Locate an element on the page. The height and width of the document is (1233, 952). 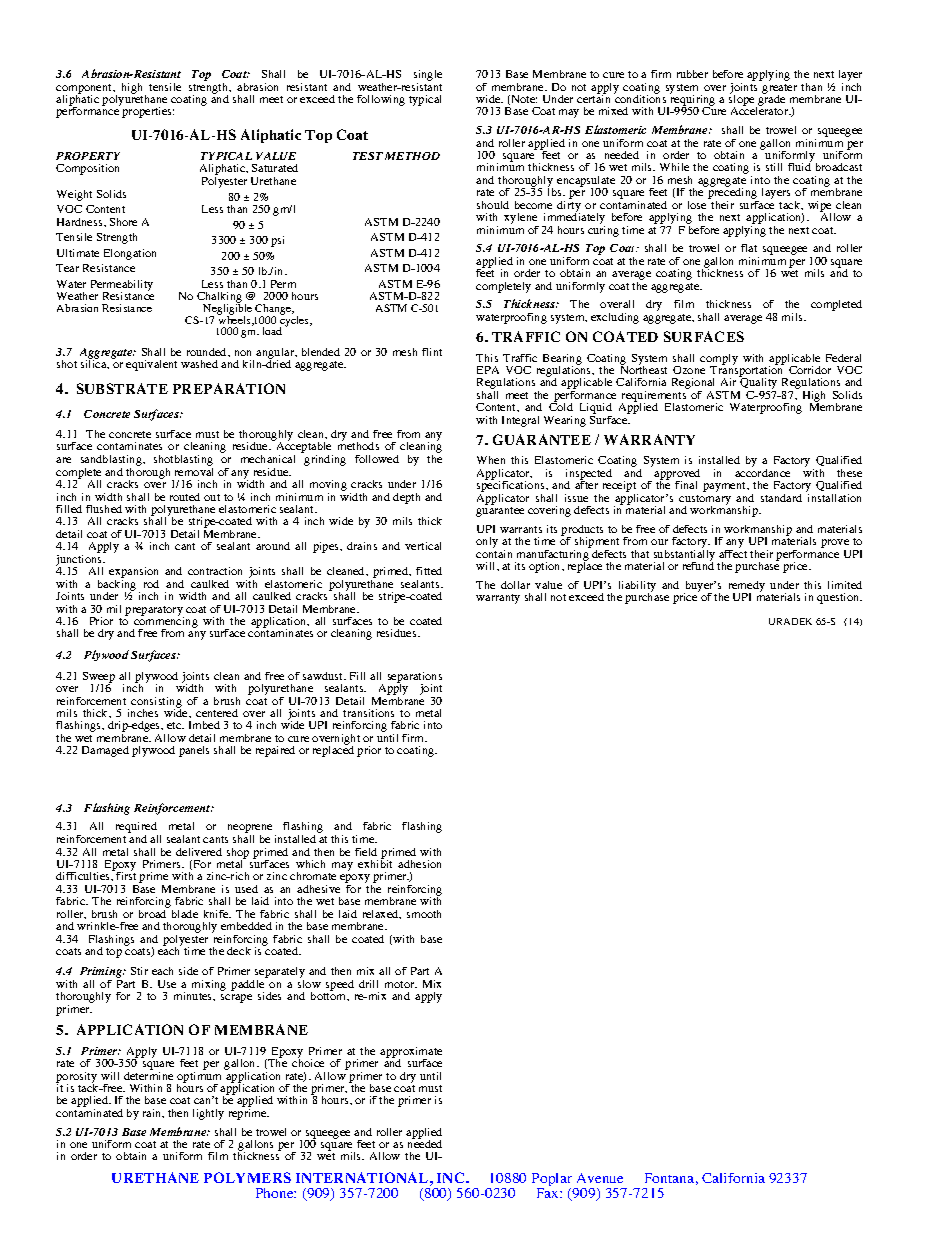
smooth is located at coordinates (424, 914).
